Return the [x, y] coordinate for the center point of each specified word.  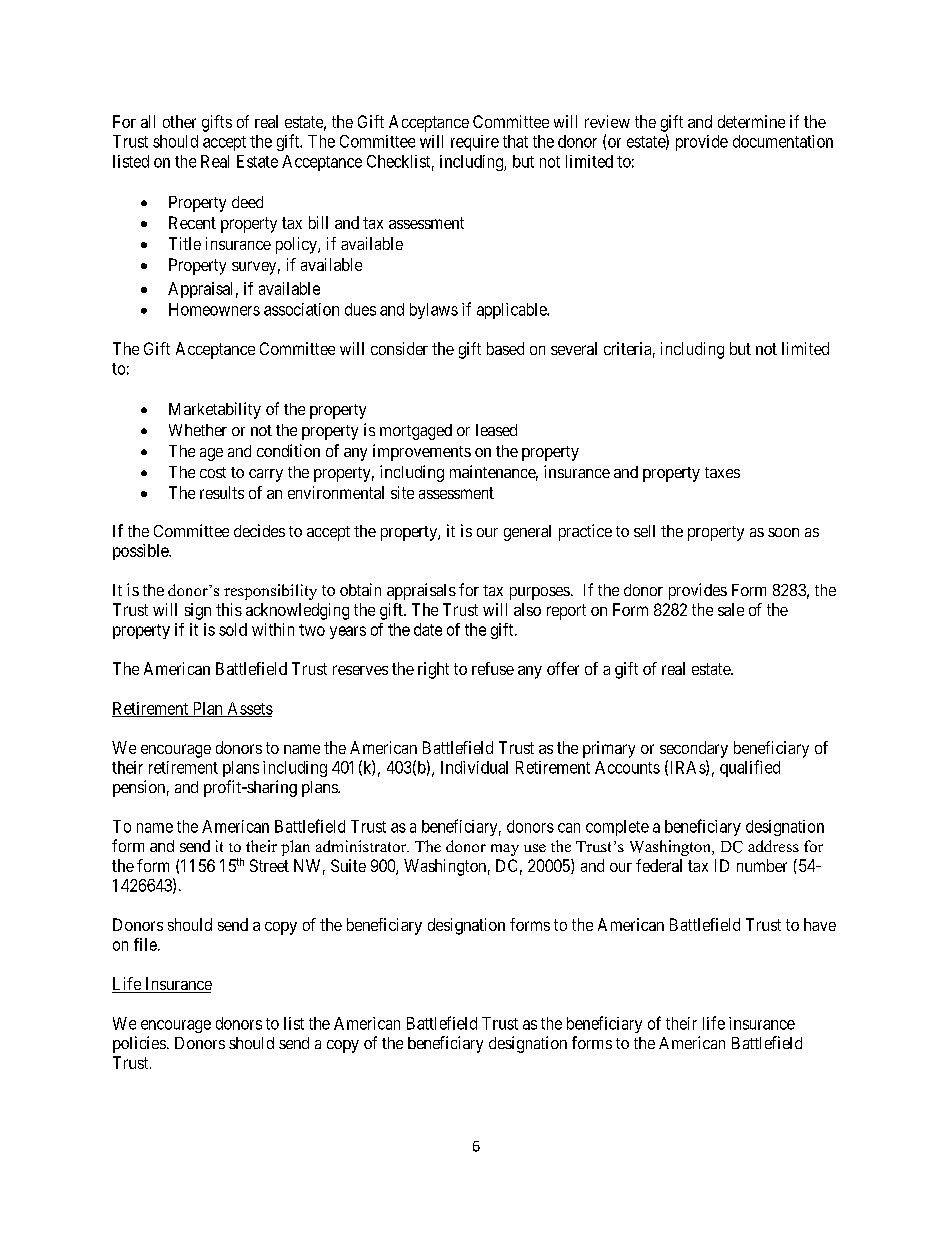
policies [139, 1044]
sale [731, 609]
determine [751, 121]
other [179, 121]
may [505, 850]
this [229, 609]
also [527, 609]
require [475, 143]
